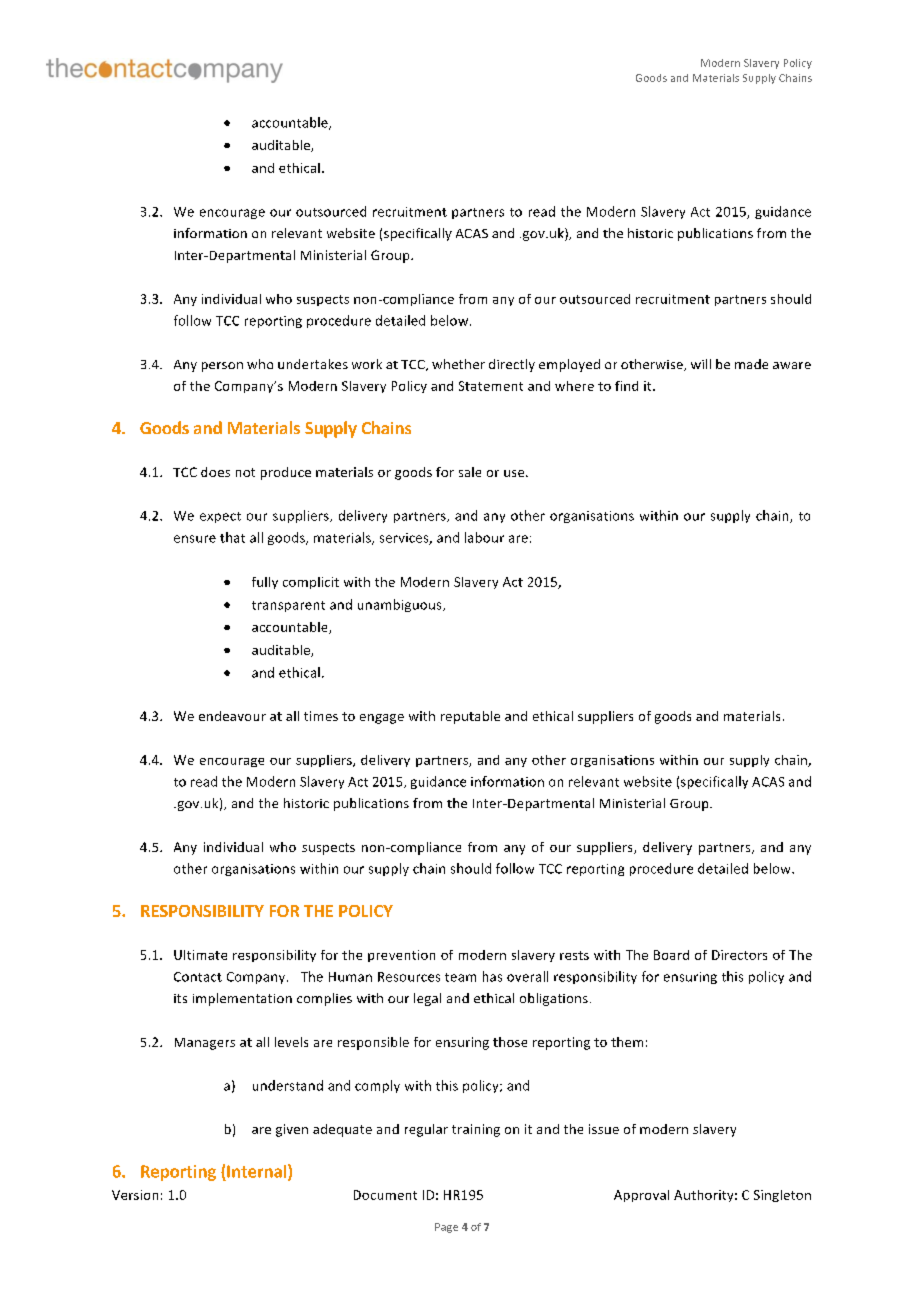 This screenshot has height=1308, width=924. Describe the element at coordinates (739, 955) in the screenshot. I see `Directors` at that location.
